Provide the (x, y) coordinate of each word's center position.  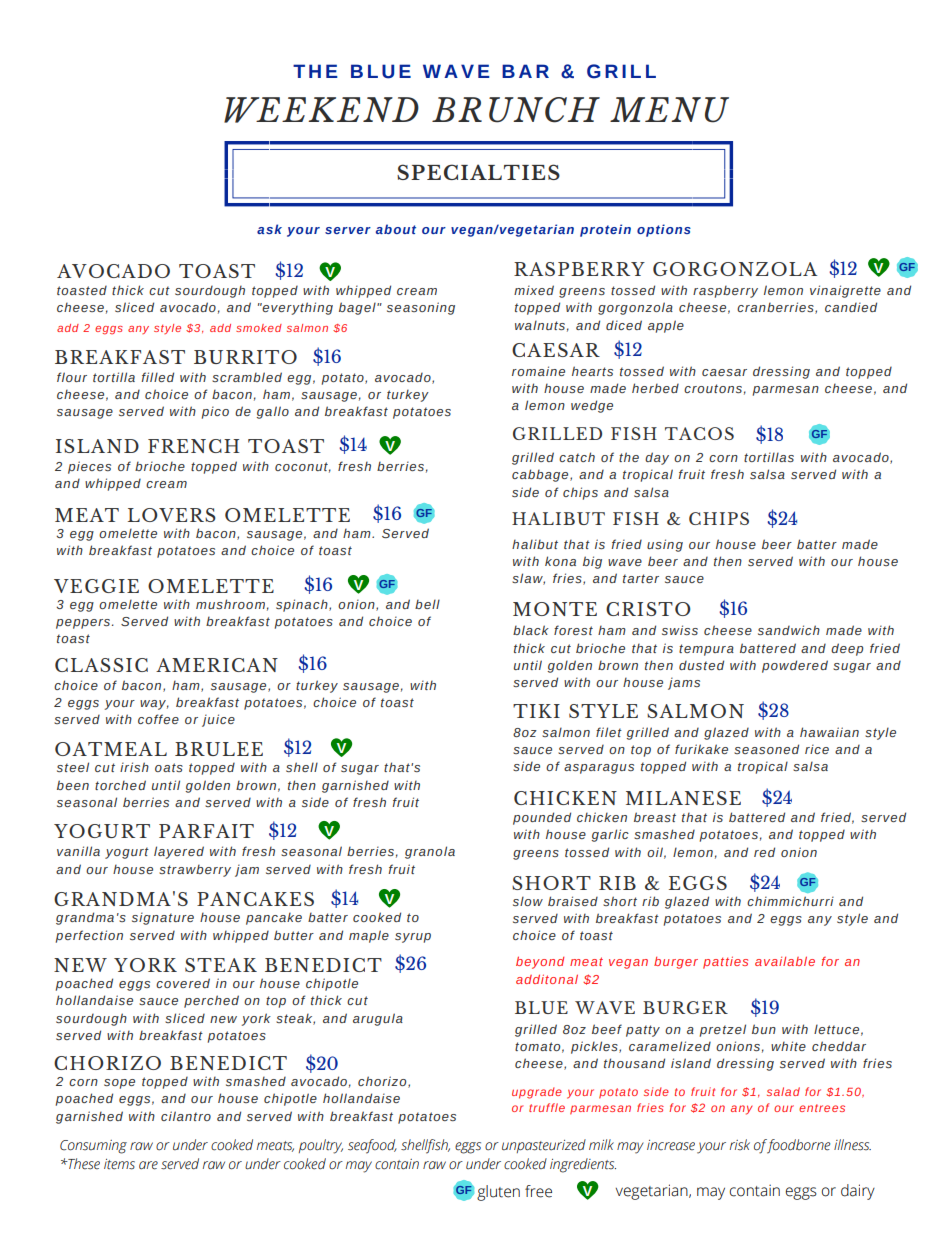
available (785, 961)
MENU (669, 110)
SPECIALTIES (478, 172)
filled (157, 377)
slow (528, 901)
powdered (795, 666)
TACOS (699, 433)
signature (163, 918)
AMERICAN (217, 665)
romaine (538, 371)
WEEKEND (321, 110)
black (531, 630)
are (148, 1165)
